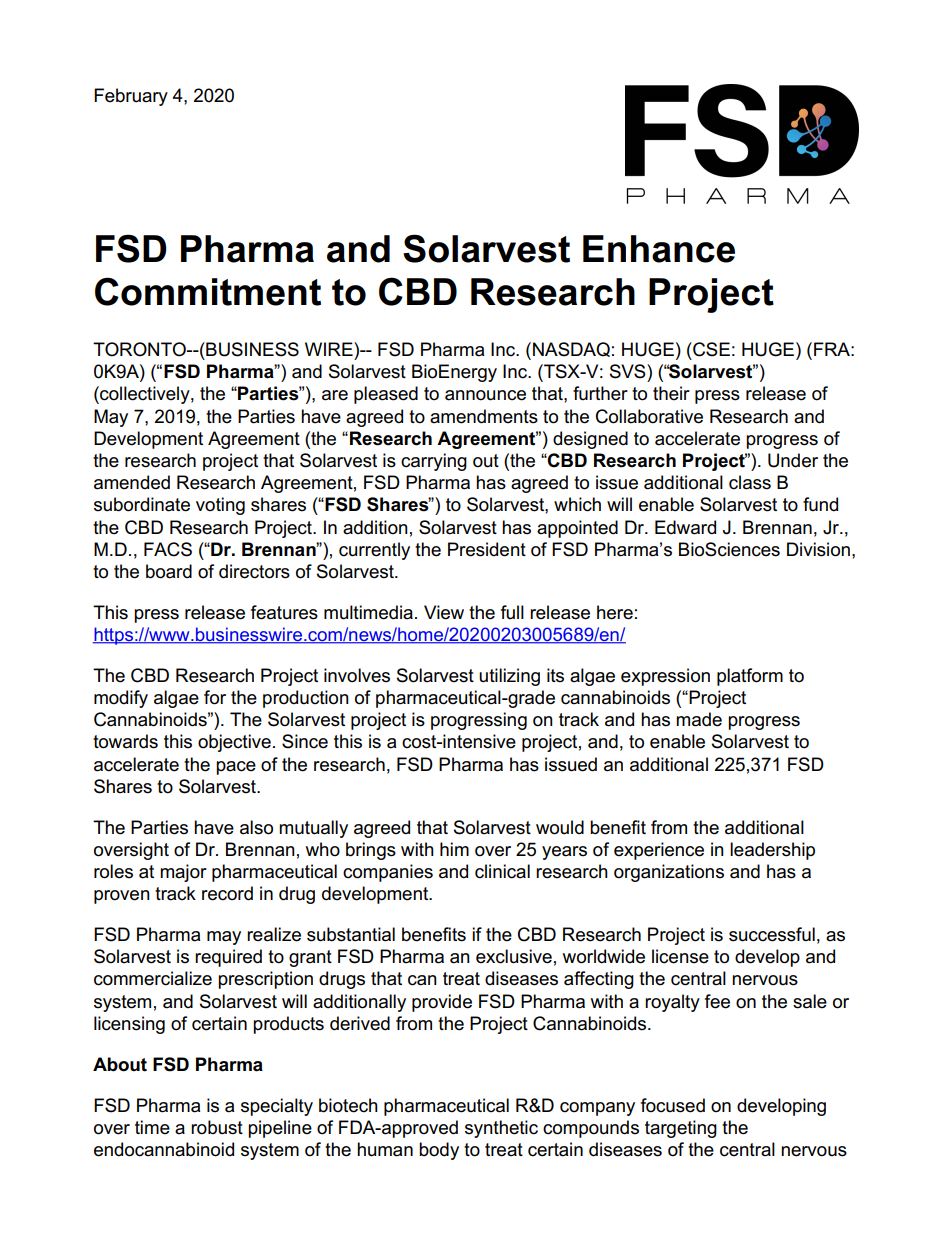 The height and width of the document is (1233, 952). I want to click on February, so click(131, 97).
